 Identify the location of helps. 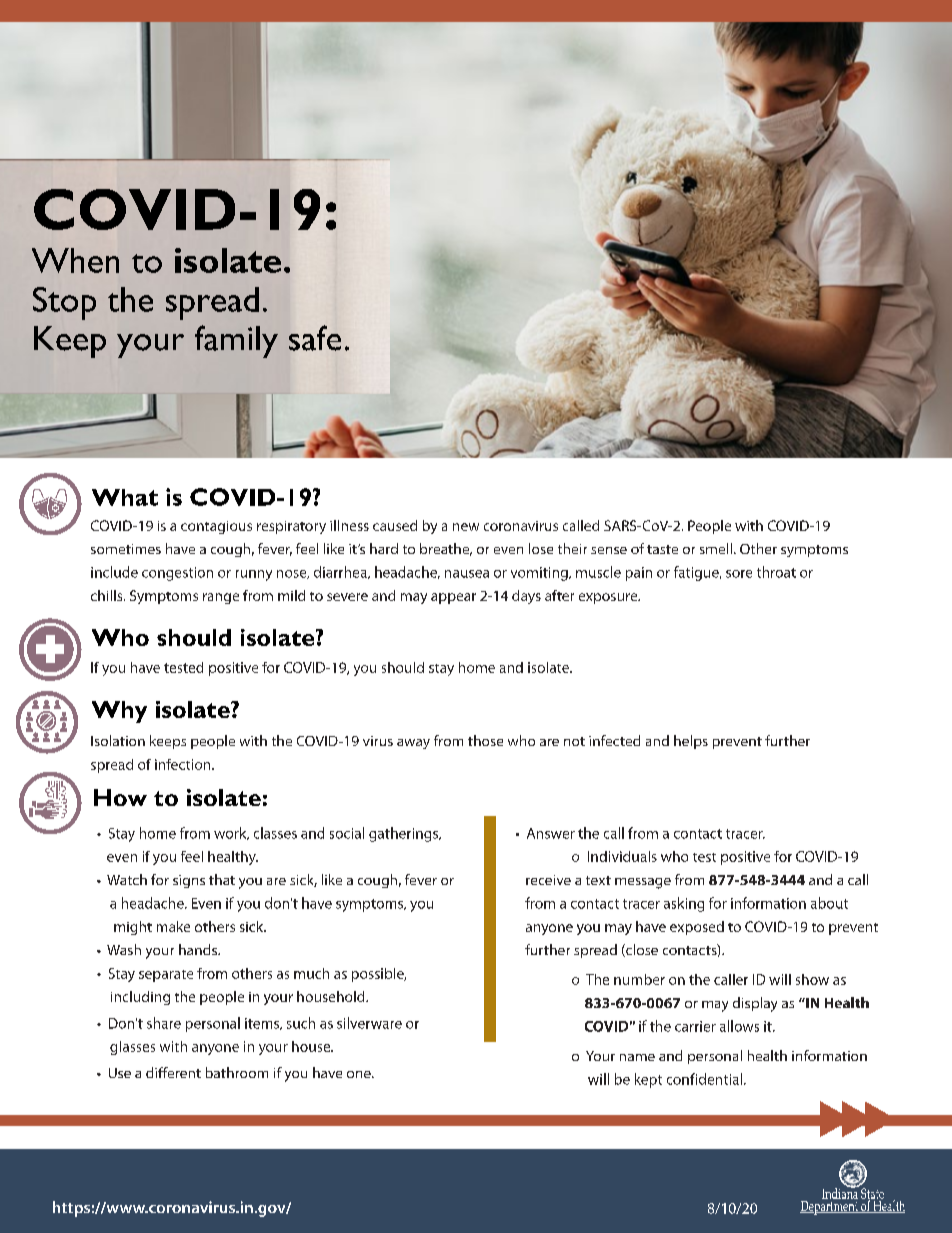
(691, 742).
